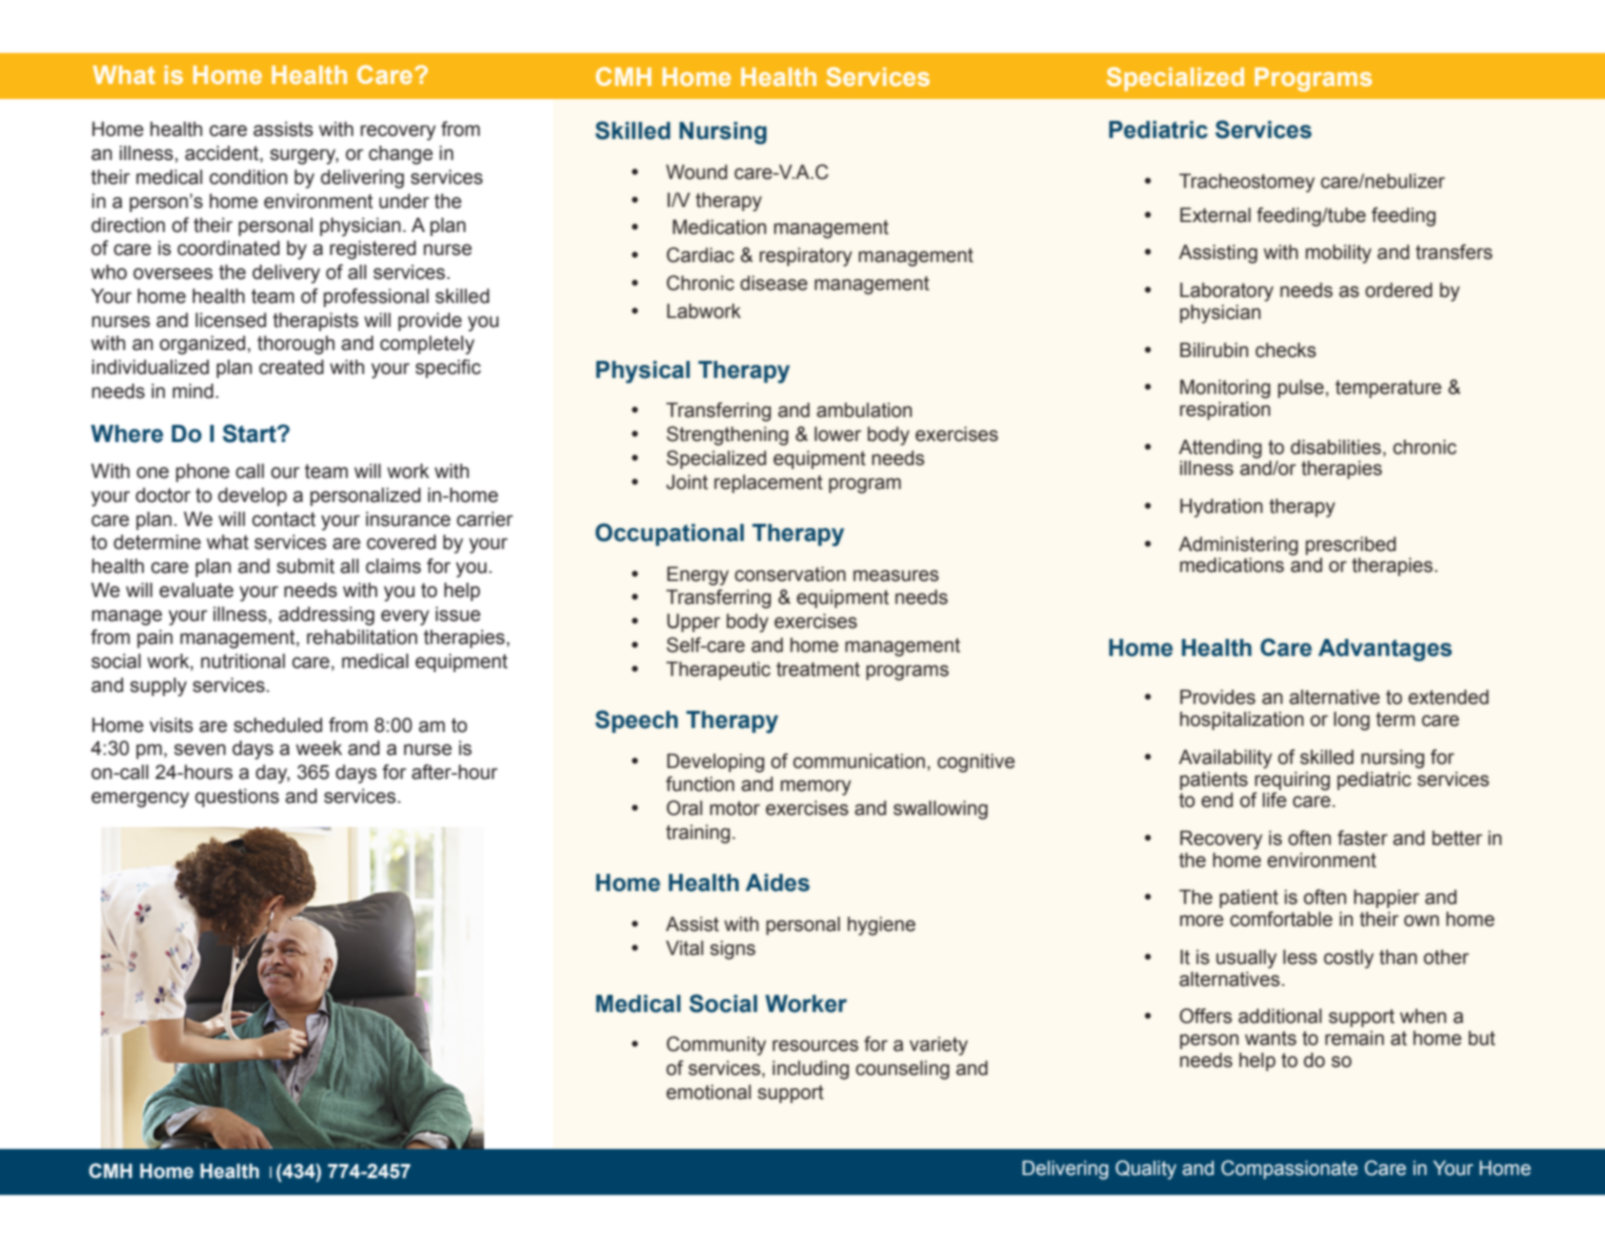 The image size is (1605, 1248). Describe the element at coordinates (818, 669) in the screenshot. I see `treatment` at that location.
